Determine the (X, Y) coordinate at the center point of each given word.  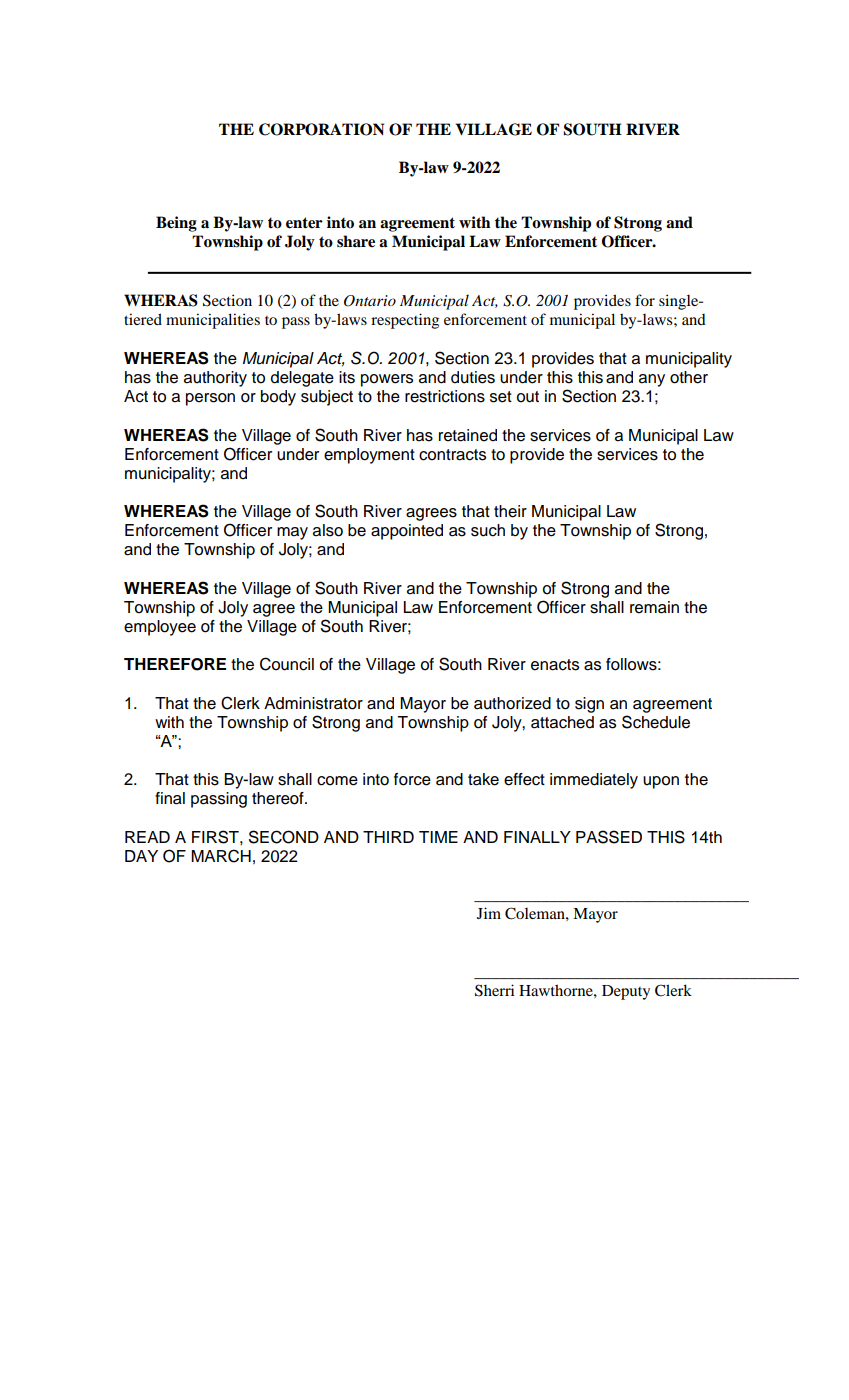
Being (176, 224)
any (652, 380)
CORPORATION (321, 129)
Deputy (626, 992)
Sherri (495, 990)
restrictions (445, 396)
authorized (512, 703)
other (689, 377)
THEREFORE (175, 664)
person (210, 399)
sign (589, 705)
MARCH (221, 856)
